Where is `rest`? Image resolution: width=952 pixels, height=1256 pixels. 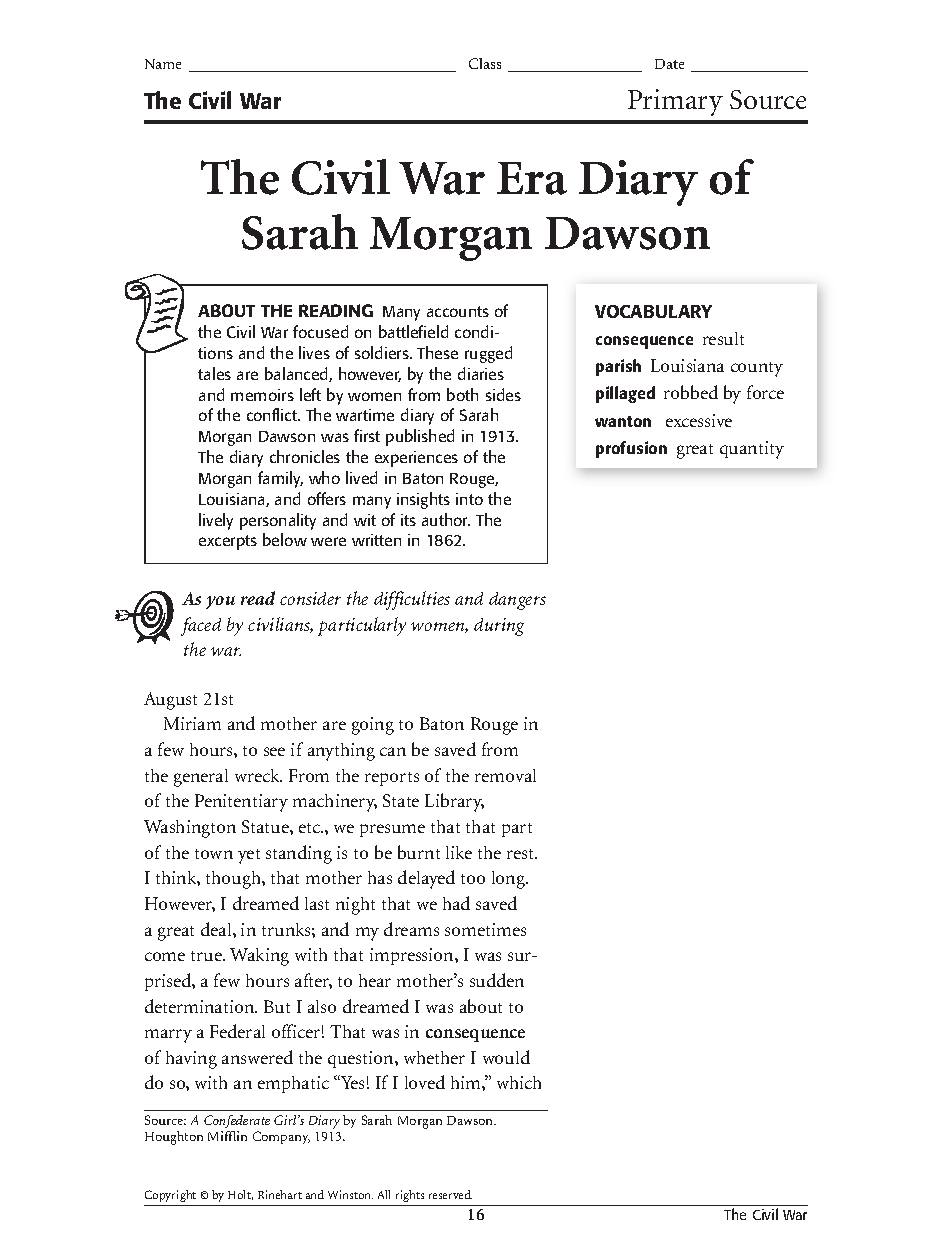 rest is located at coordinates (522, 854).
